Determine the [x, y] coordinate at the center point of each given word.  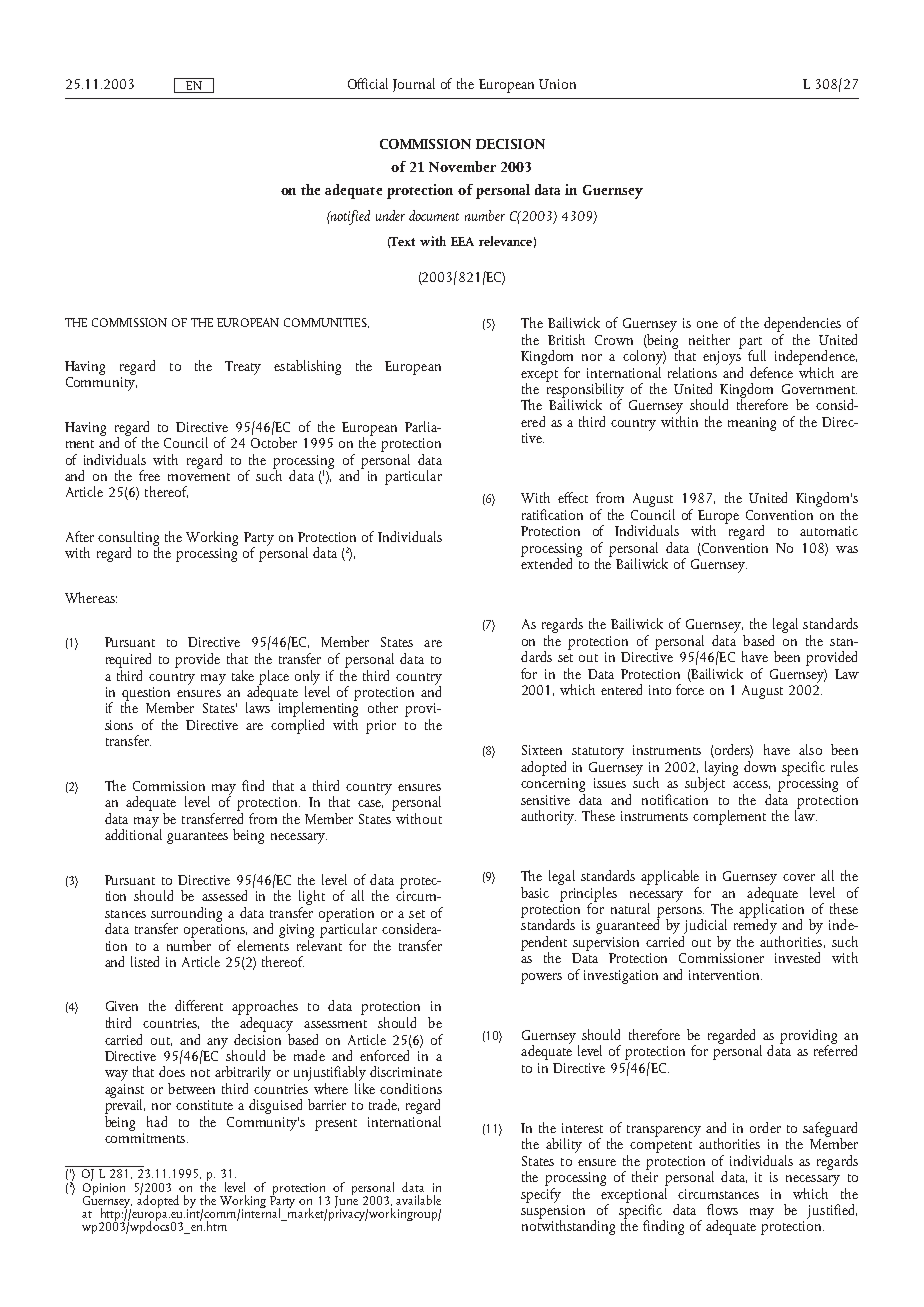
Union [557, 84]
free [149, 475]
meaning [752, 424]
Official [368, 83]
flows [722, 1209]
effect [573, 497]
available [418, 1200]
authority [548, 817]
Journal [414, 85]
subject [705, 783]
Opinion [104, 1188]
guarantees [197, 838]
